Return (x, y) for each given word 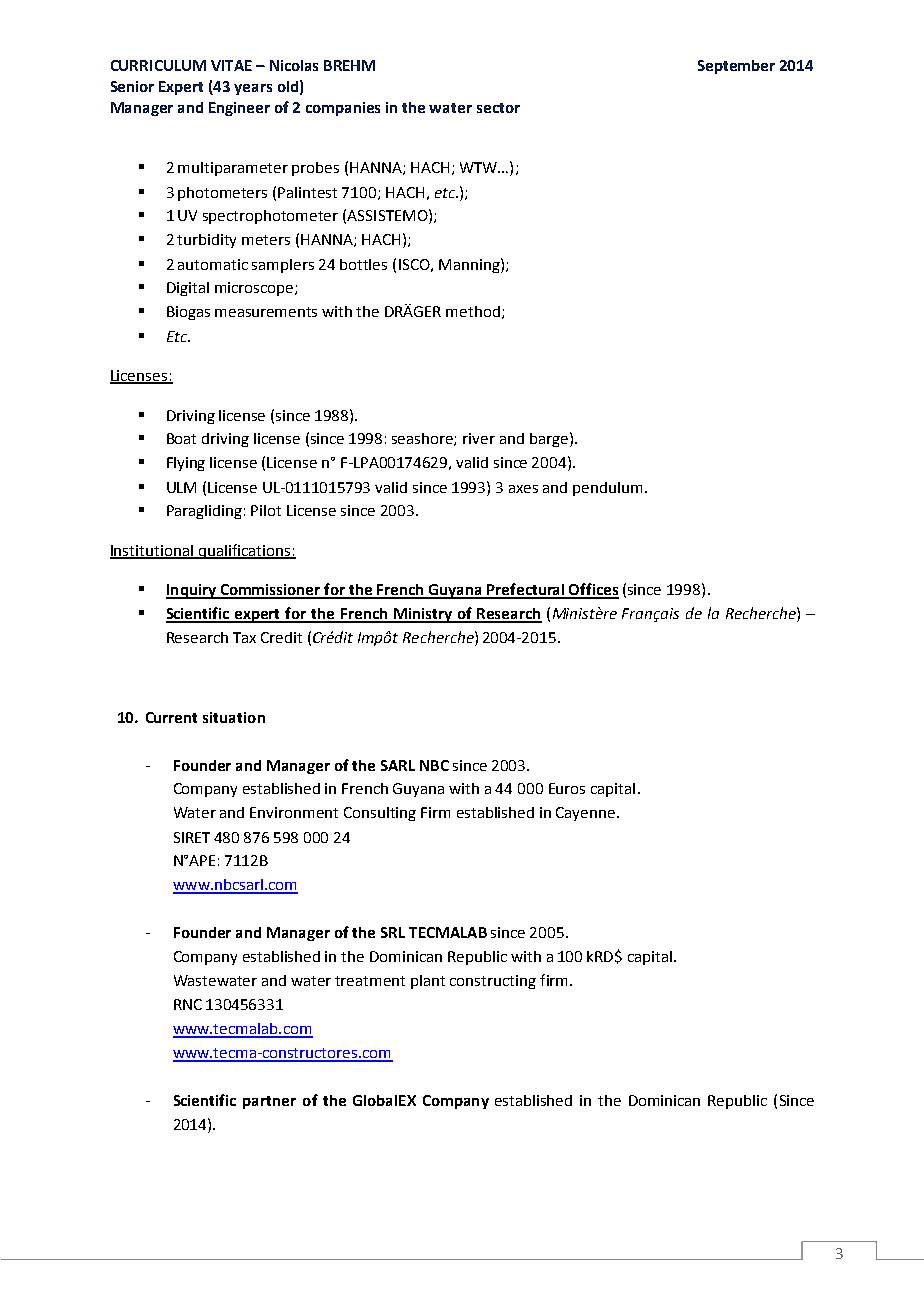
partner (269, 1102)
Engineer (239, 109)
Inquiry (192, 591)
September (736, 67)
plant (428, 982)
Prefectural (526, 590)
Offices (593, 590)
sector (498, 108)
